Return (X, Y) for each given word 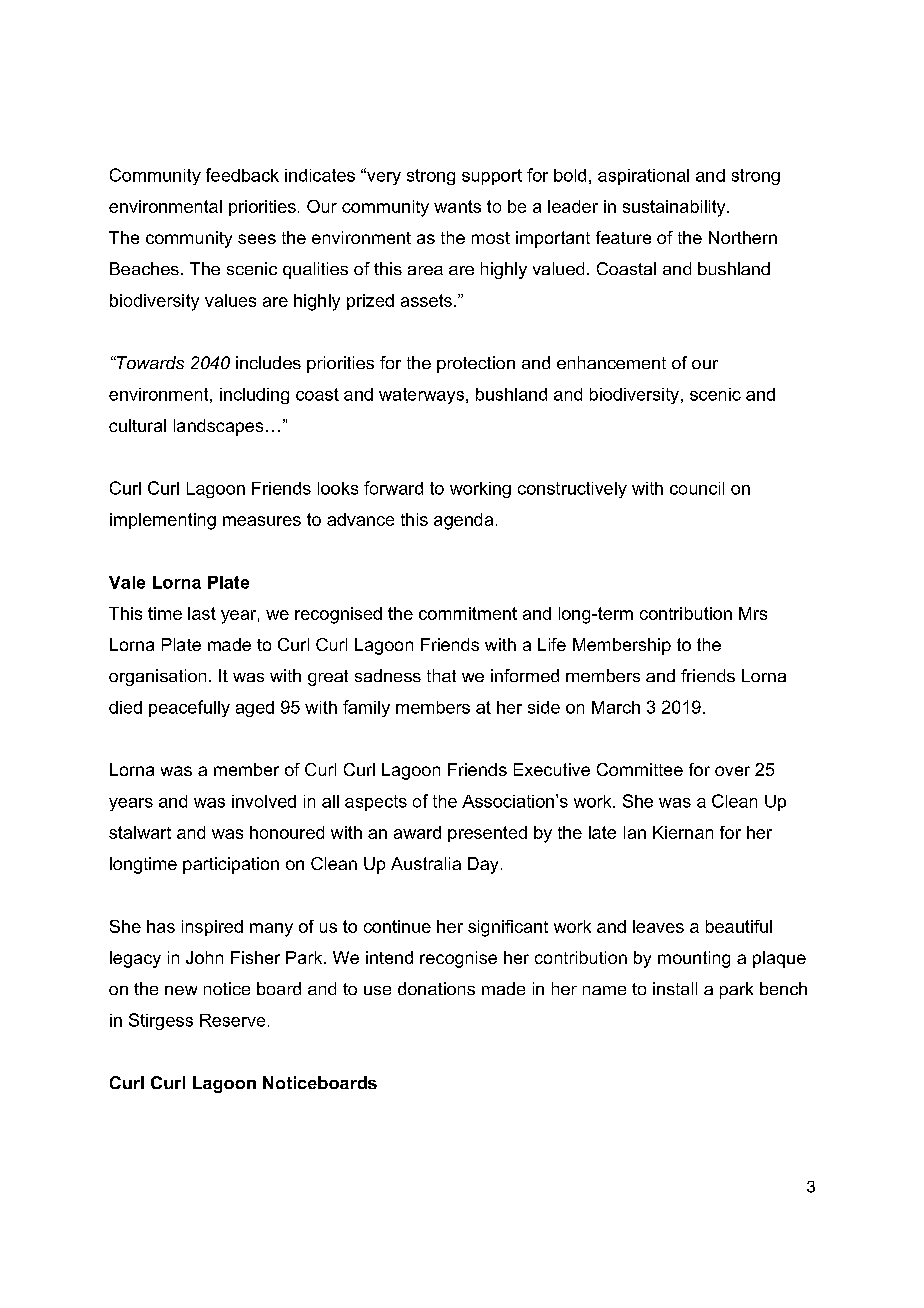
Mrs (753, 613)
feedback (242, 175)
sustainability (675, 208)
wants (457, 206)
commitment (468, 613)
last (202, 613)
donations (436, 988)
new (181, 990)
